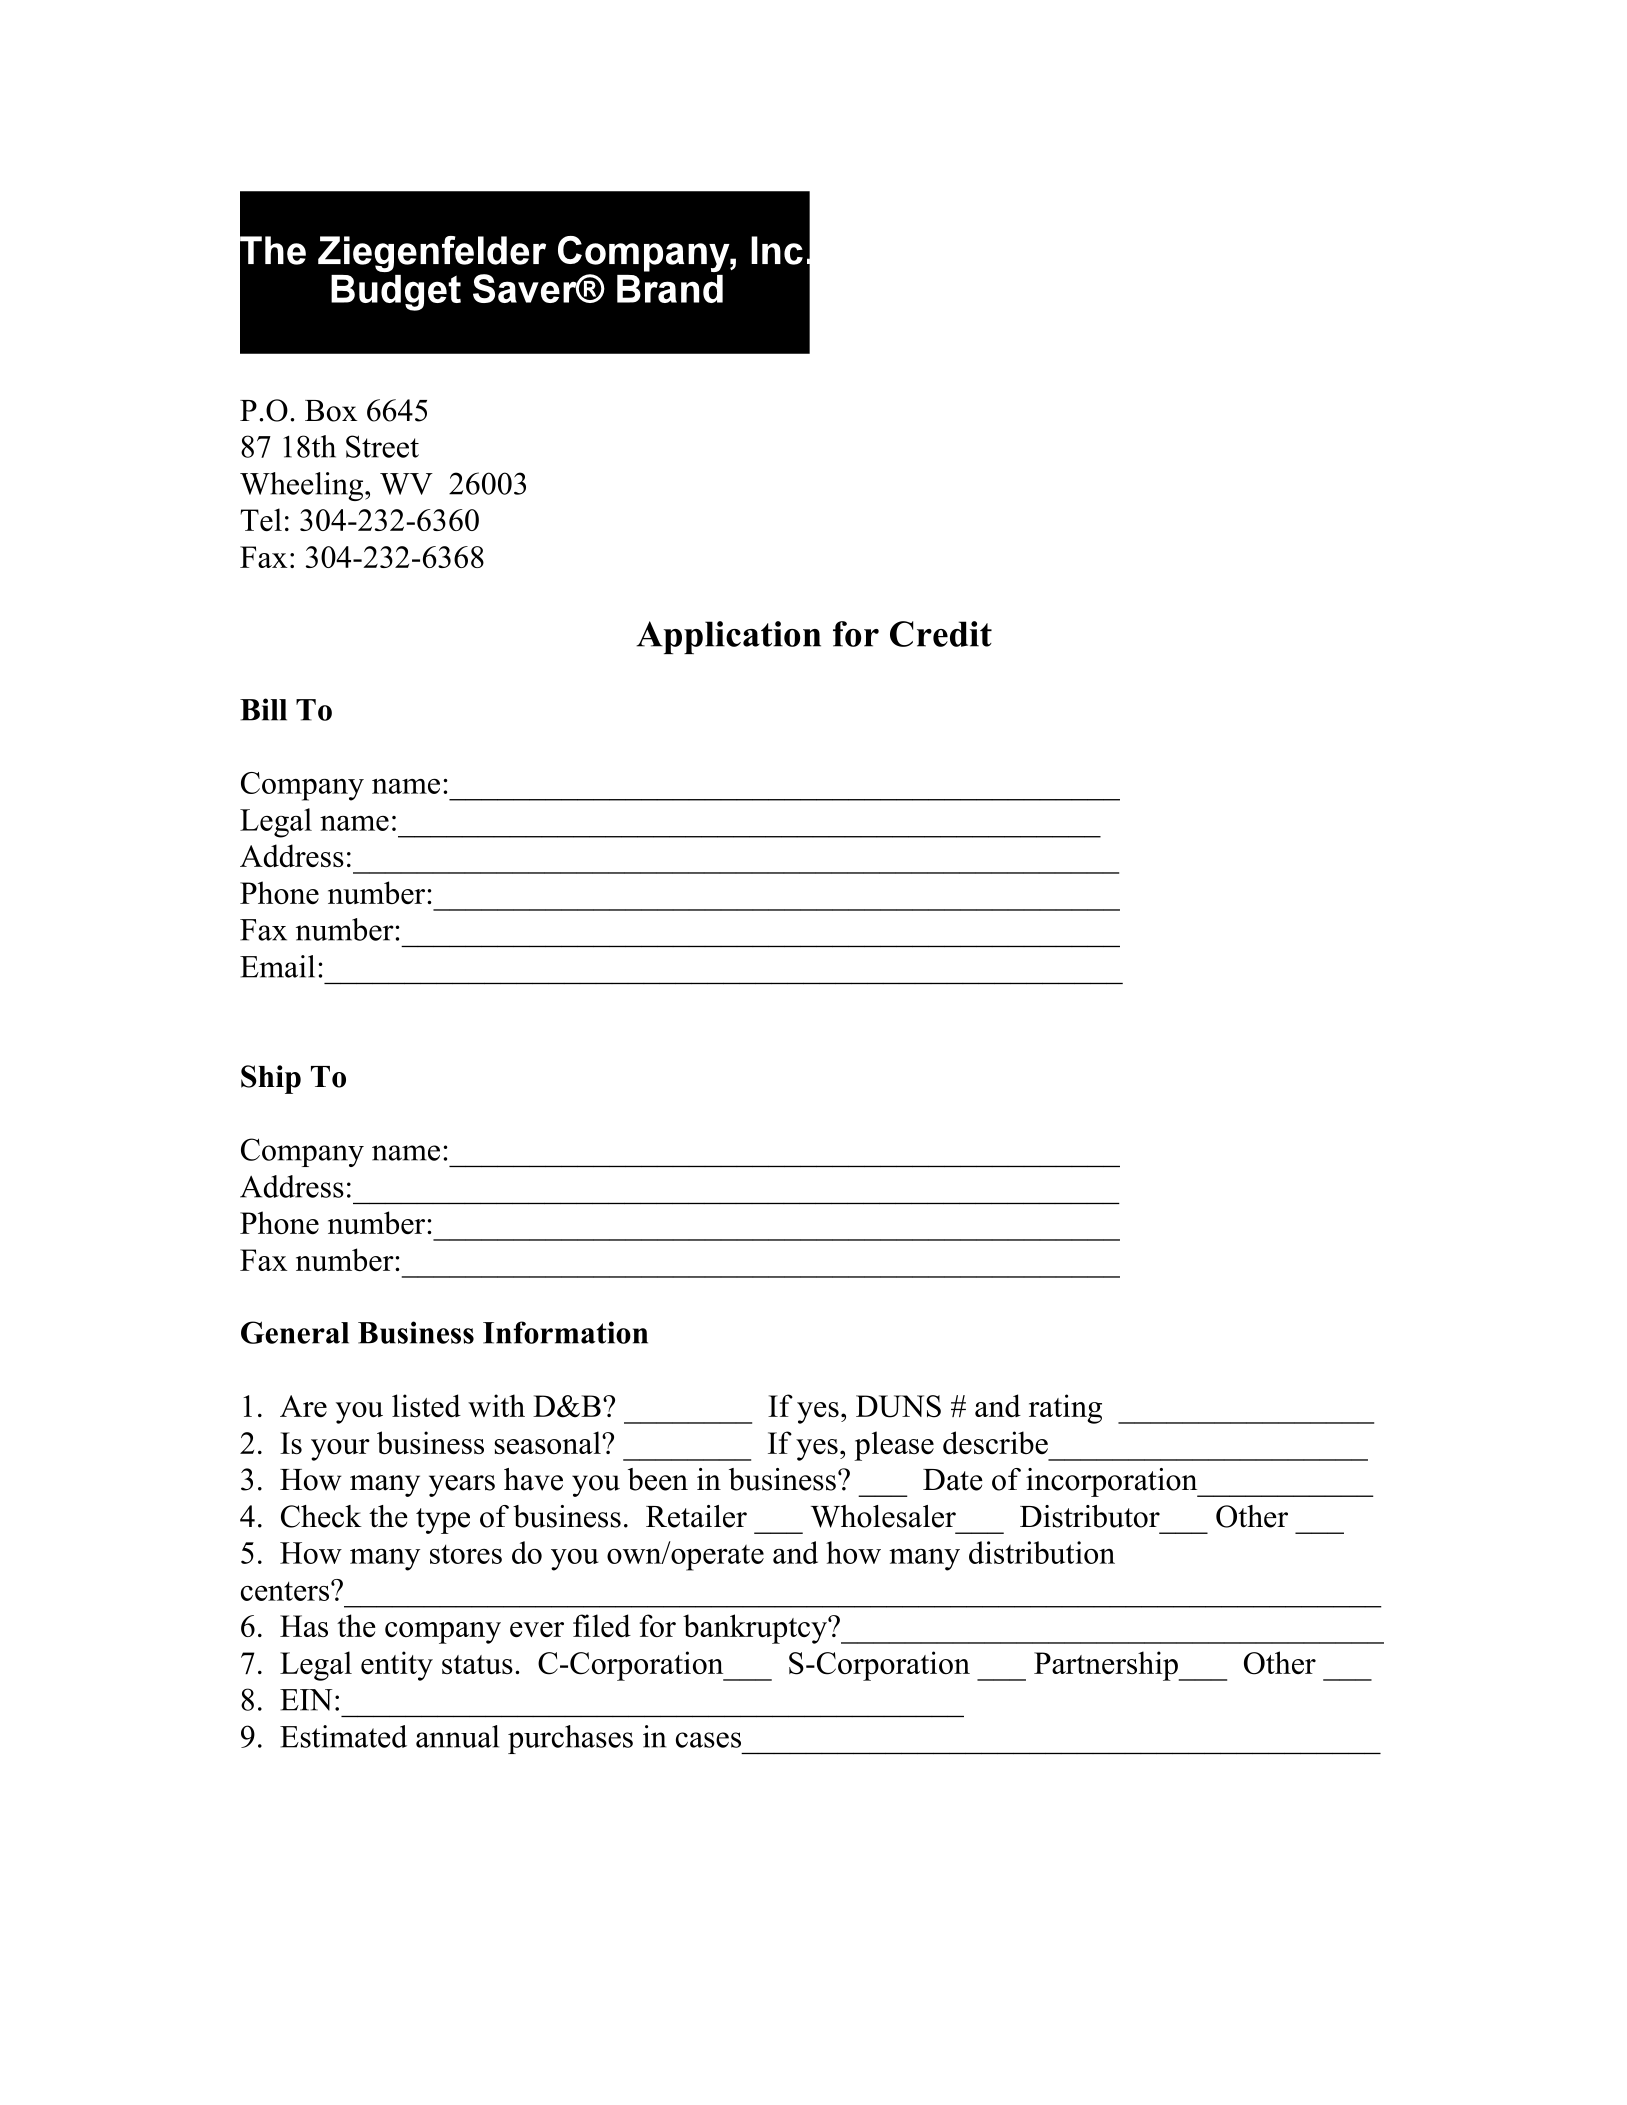 This document has height=2105, width=1627. What do you see at coordinates (728, 637) in the document?
I see `Application` at bounding box center [728, 637].
